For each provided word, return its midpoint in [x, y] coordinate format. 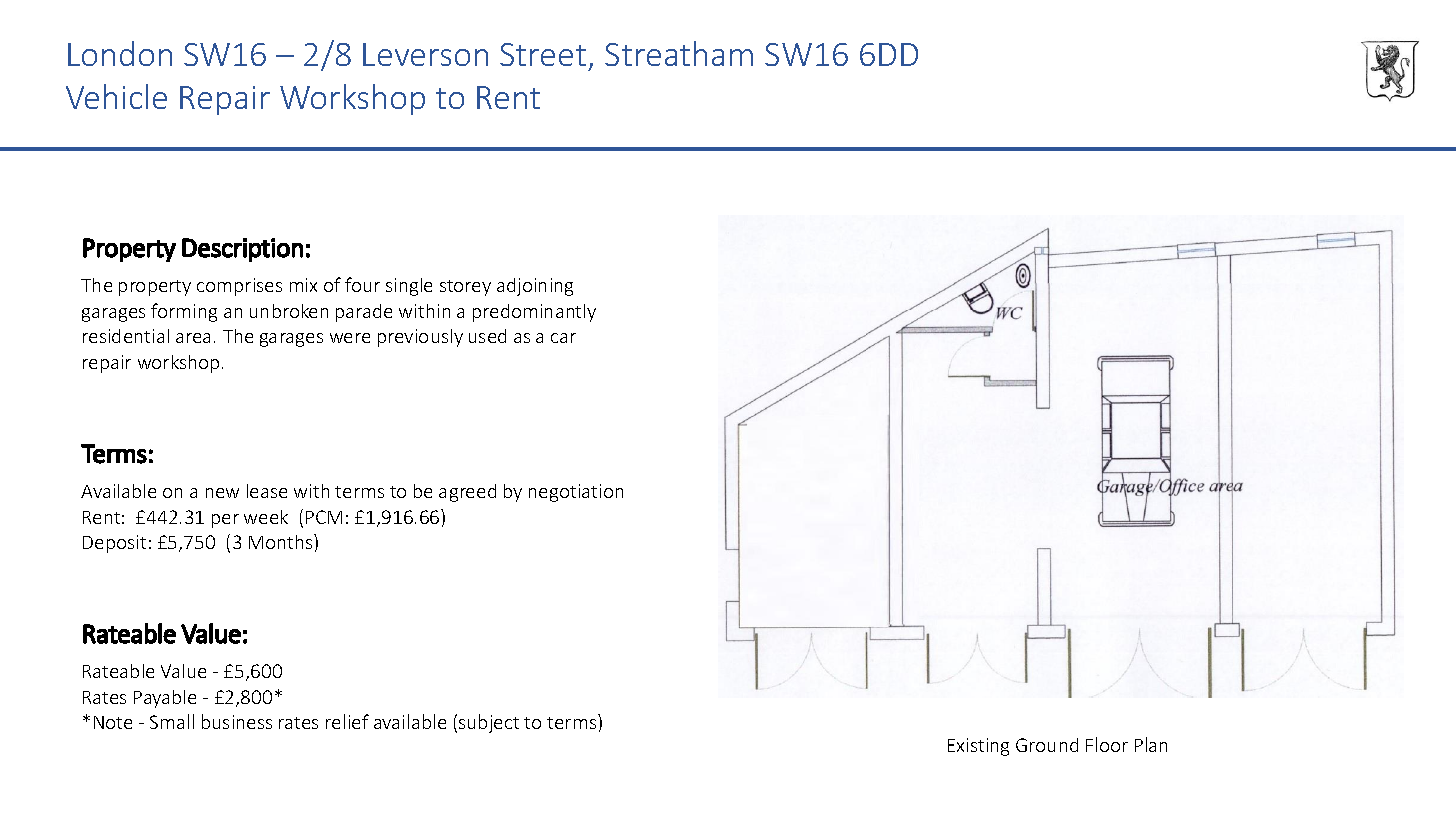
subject [489, 723]
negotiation [576, 493]
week [266, 517]
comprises [239, 287]
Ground [1047, 745]
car [563, 338]
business [237, 721]
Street [543, 54]
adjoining [535, 287]
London [120, 53]
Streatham [679, 53]
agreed [467, 493]
